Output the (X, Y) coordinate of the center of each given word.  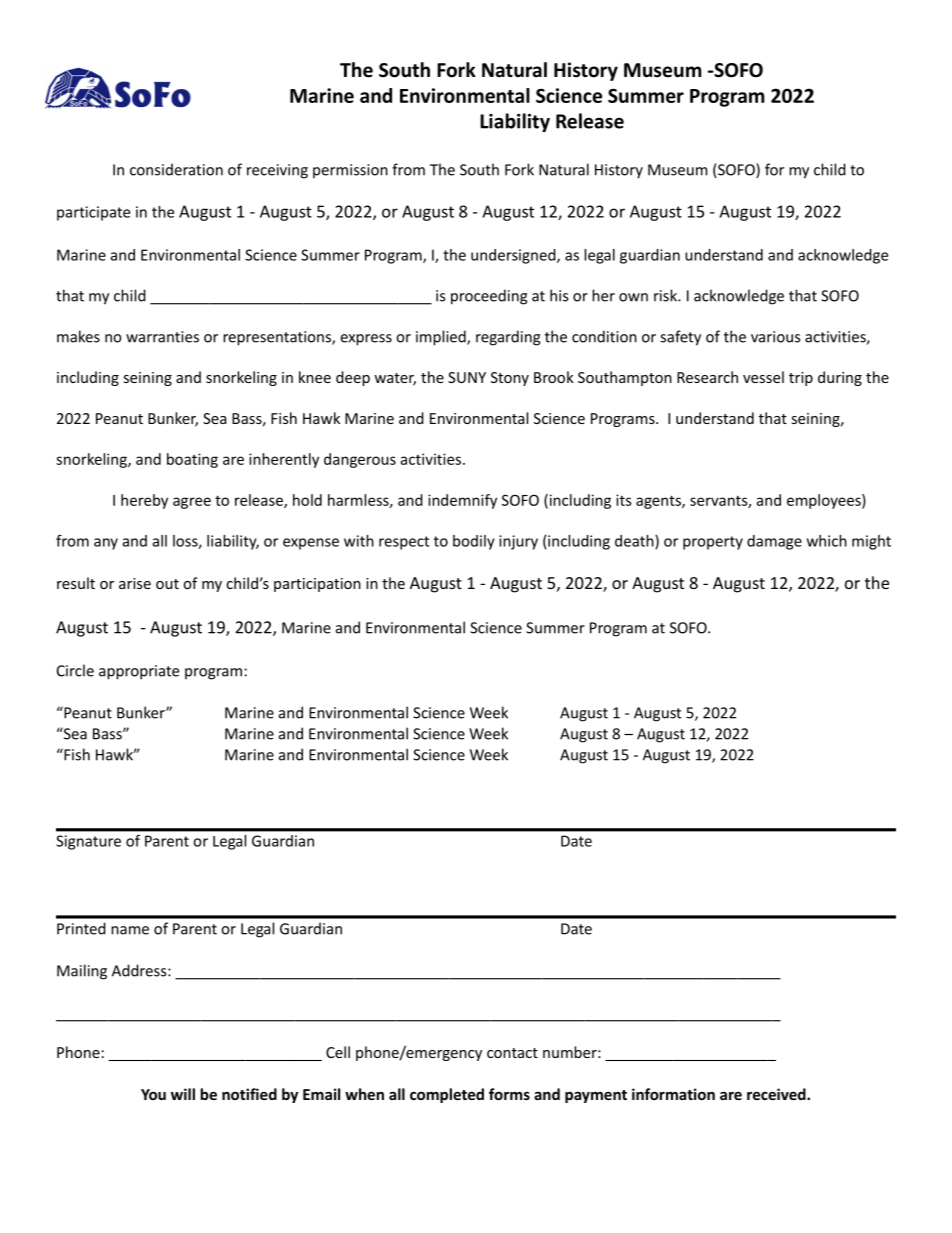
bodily (474, 542)
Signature (88, 842)
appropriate (139, 672)
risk (666, 295)
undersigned (513, 256)
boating (192, 460)
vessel (763, 377)
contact (512, 1053)
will (183, 1094)
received (776, 1094)
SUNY (467, 377)
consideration (176, 169)
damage (774, 542)
